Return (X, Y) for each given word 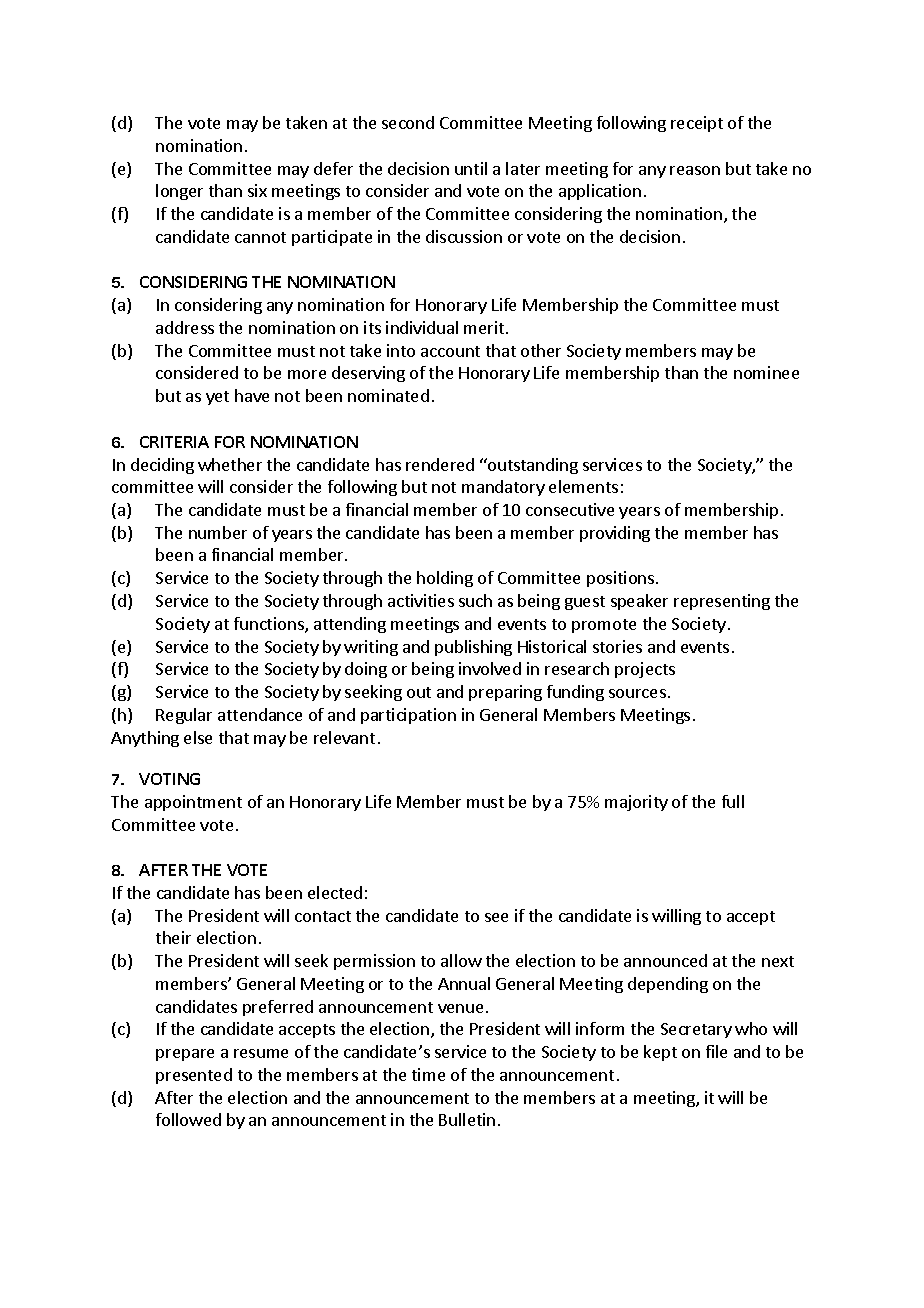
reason (695, 170)
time (428, 1074)
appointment (193, 803)
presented (194, 1076)
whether (230, 464)
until (471, 168)
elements (583, 486)
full (733, 801)
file (716, 1051)
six (257, 190)
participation (408, 716)
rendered (440, 464)
